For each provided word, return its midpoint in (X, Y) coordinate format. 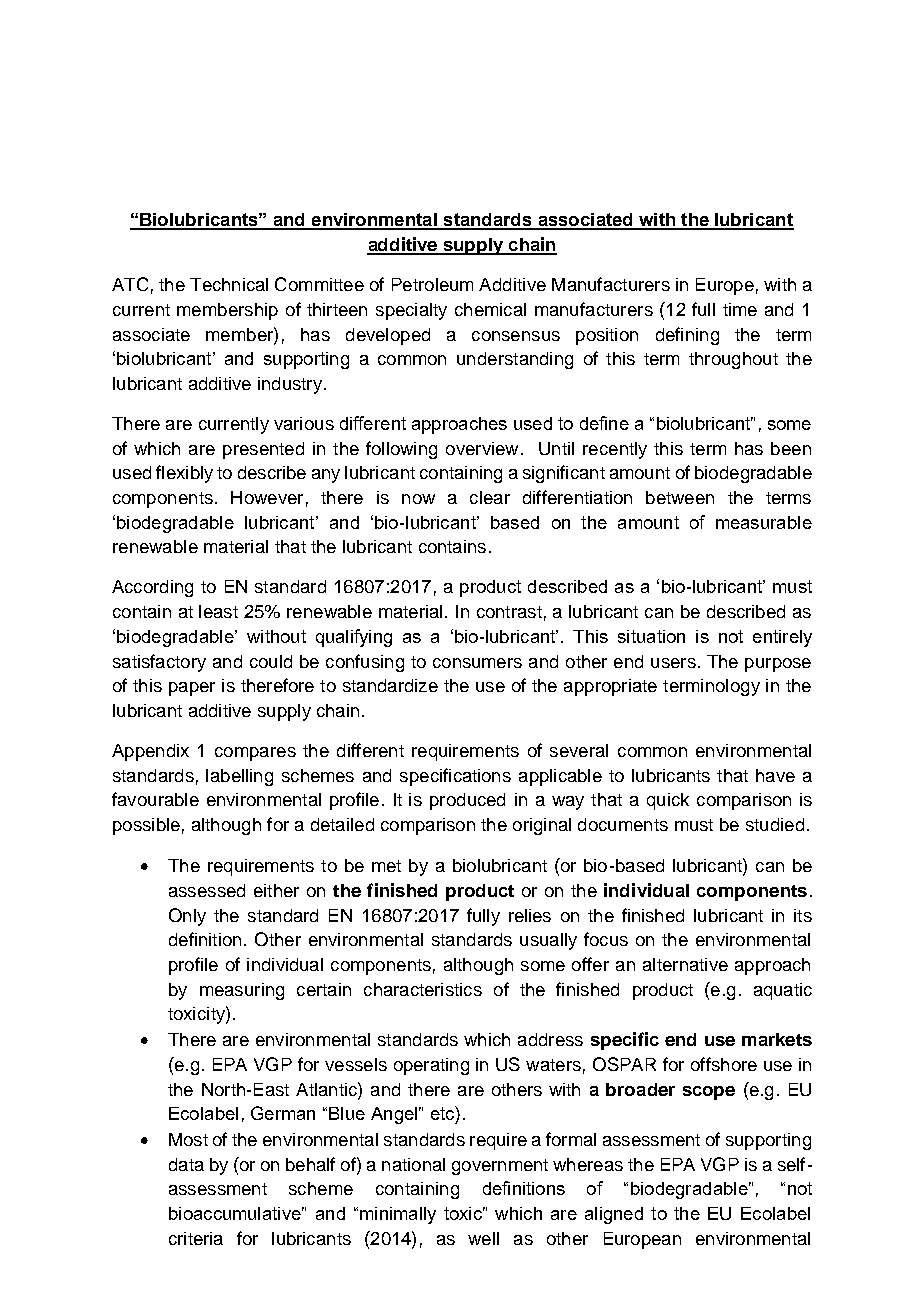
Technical (229, 284)
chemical (490, 309)
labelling (239, 777)
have (775, 775)
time (740, 309)
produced (467, 801)
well (483, 1238)
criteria (196, 1238)
